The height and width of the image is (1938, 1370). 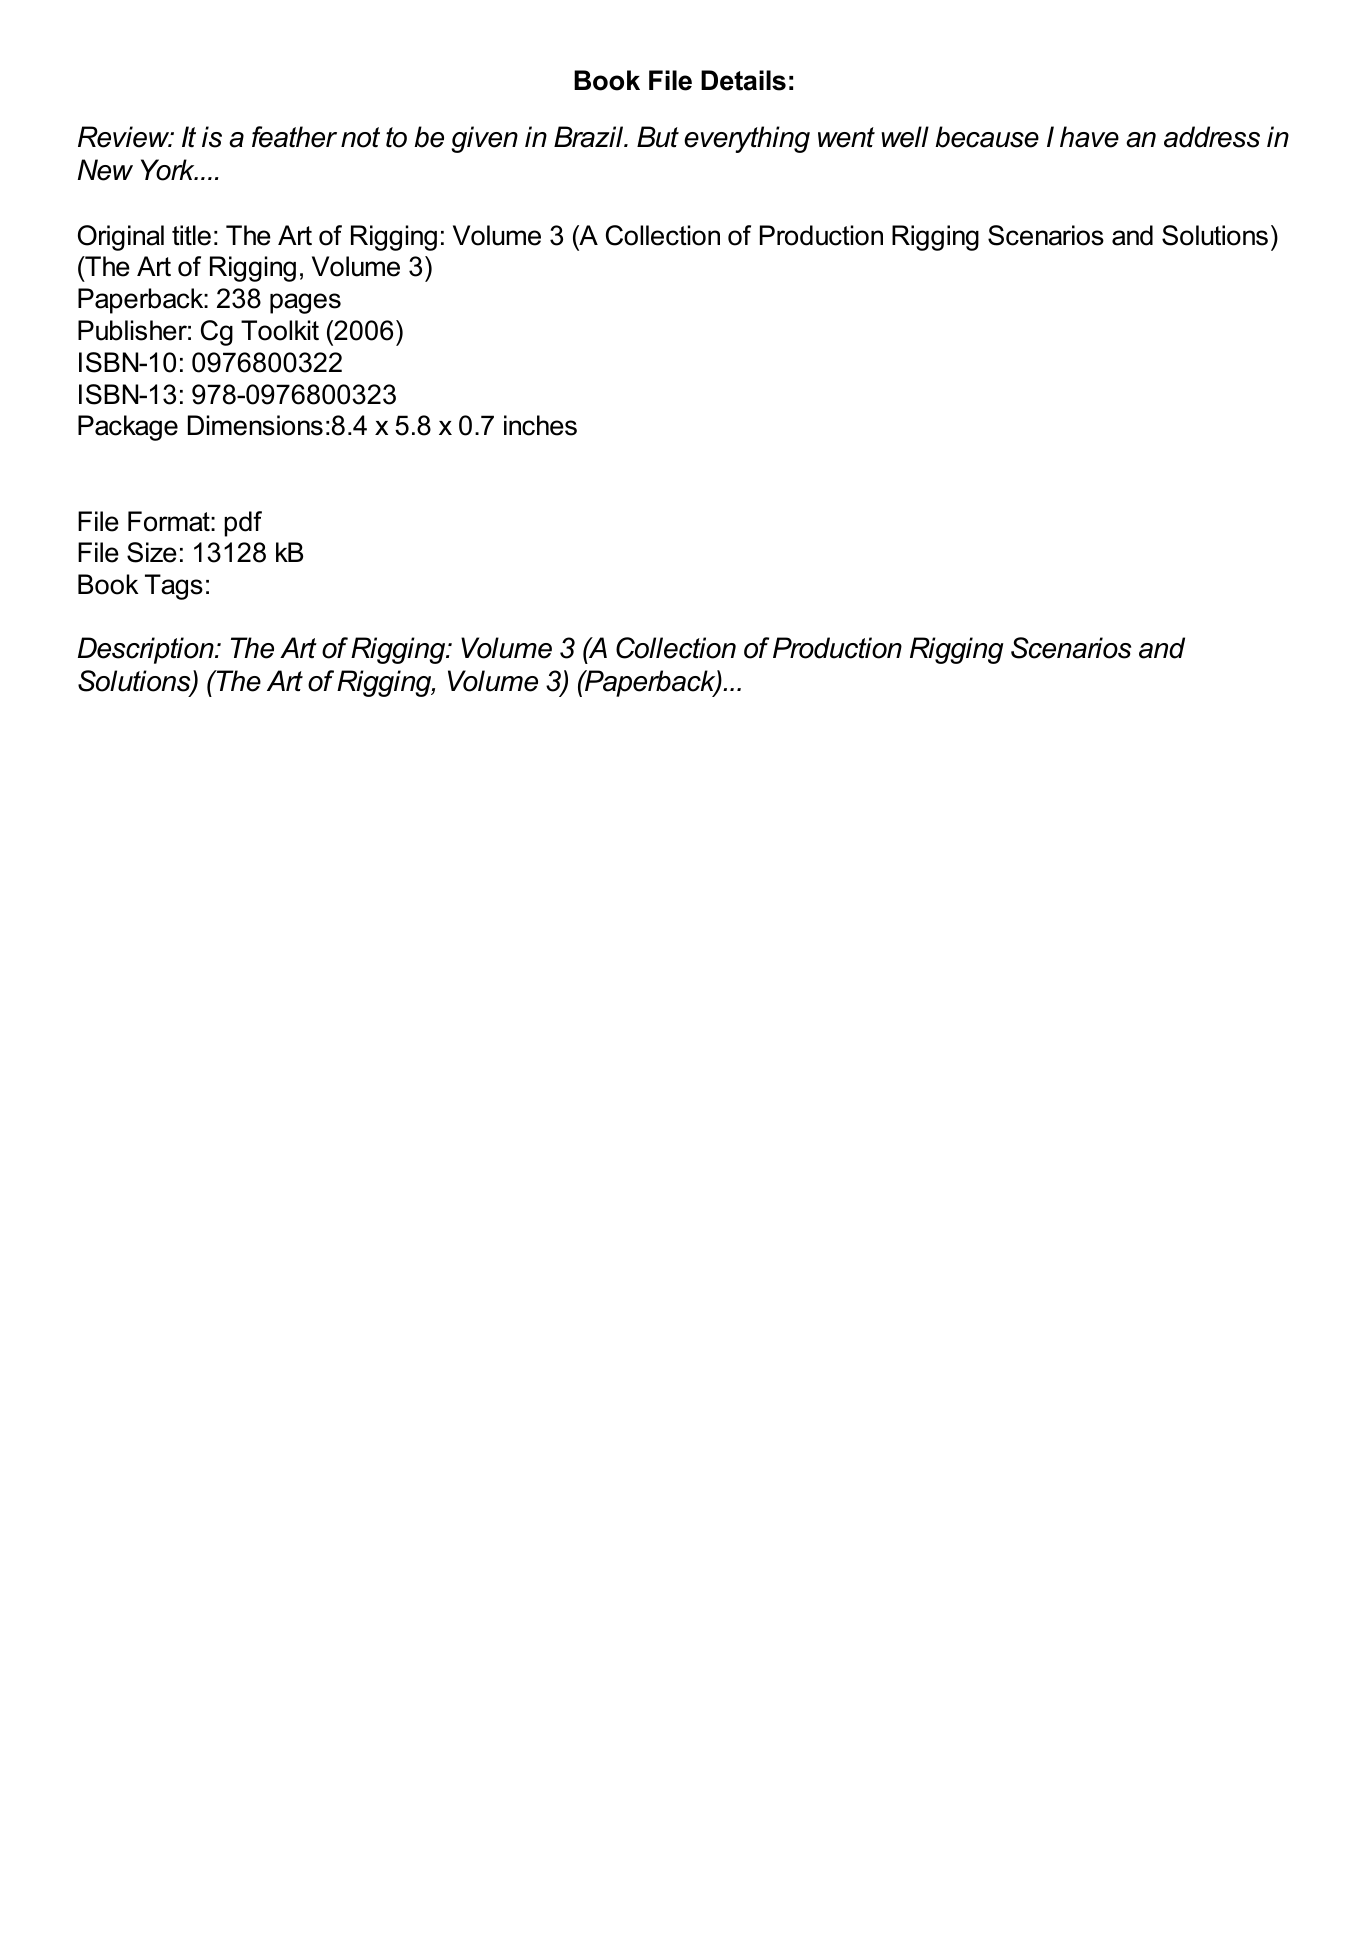 I want to click on pages, so click(x=305, y=303).
